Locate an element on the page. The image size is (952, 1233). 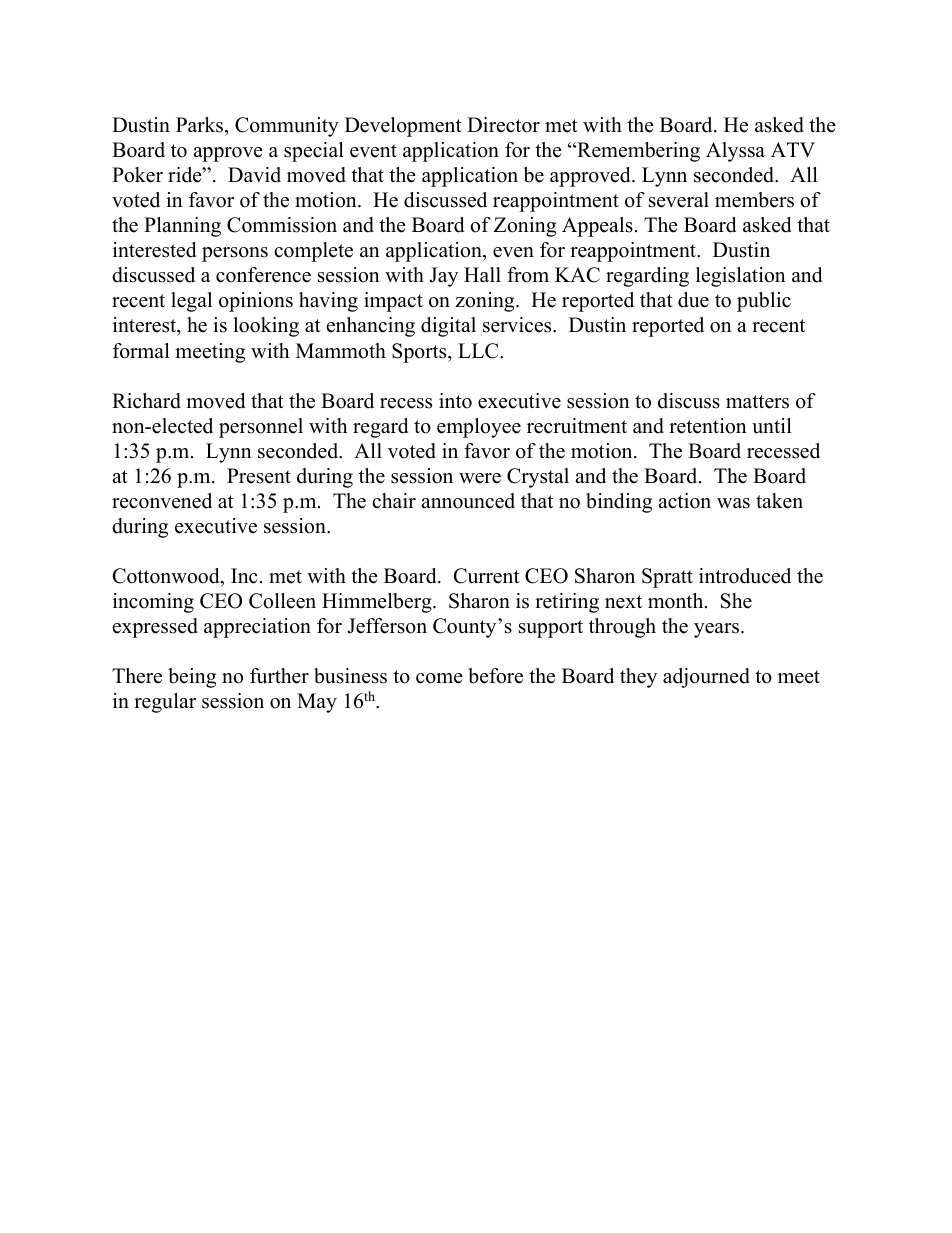
personnel is located at coordinates (261, 428).
